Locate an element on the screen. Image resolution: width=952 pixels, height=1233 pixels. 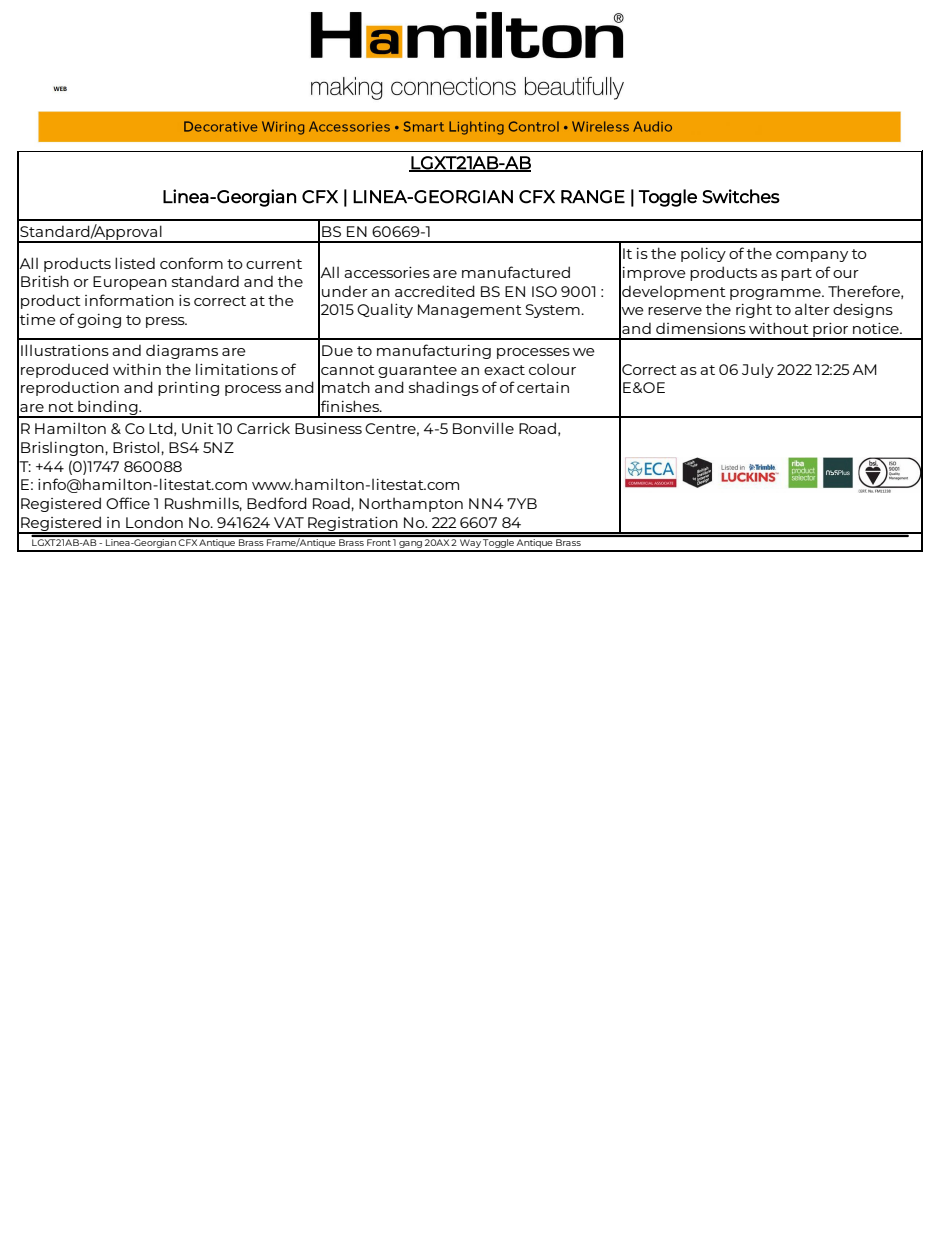
Switches is located at coordinates (741, 196).
